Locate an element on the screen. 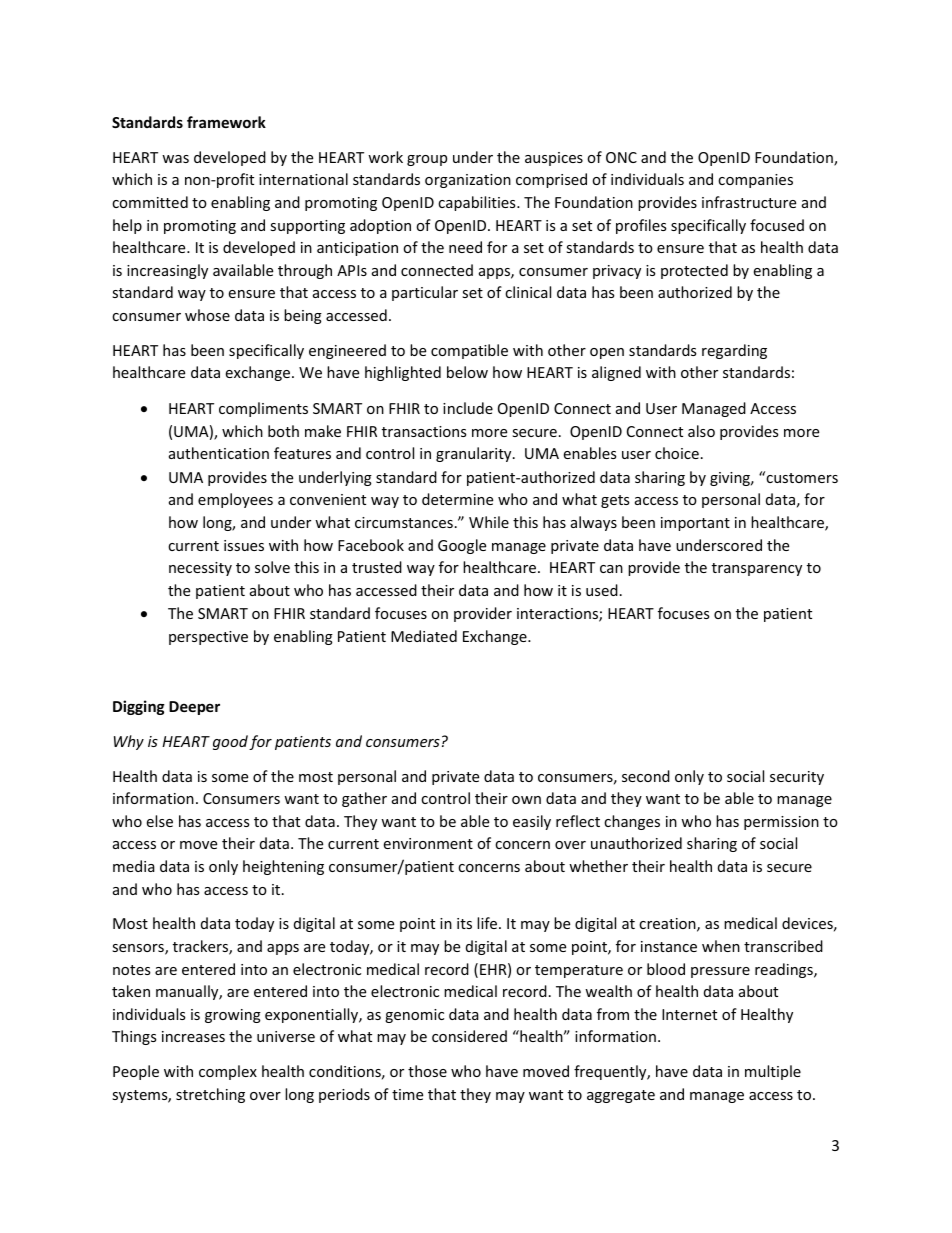 Image resolution: width=952 pixels, height=1233 pixels. second is located at coordinates (646, 776).
